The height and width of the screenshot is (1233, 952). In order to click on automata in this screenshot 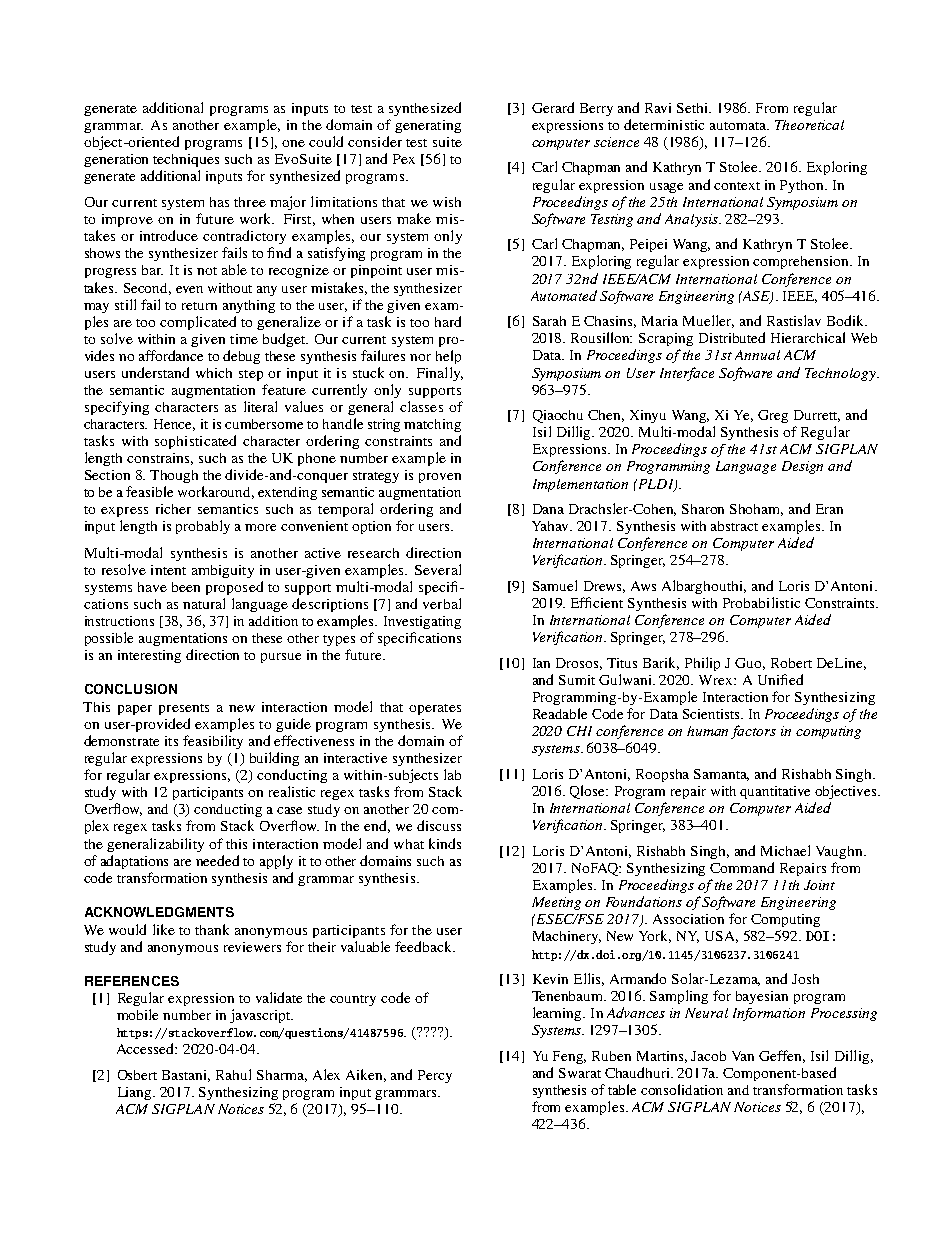, I will do `click(739, 126)`.
